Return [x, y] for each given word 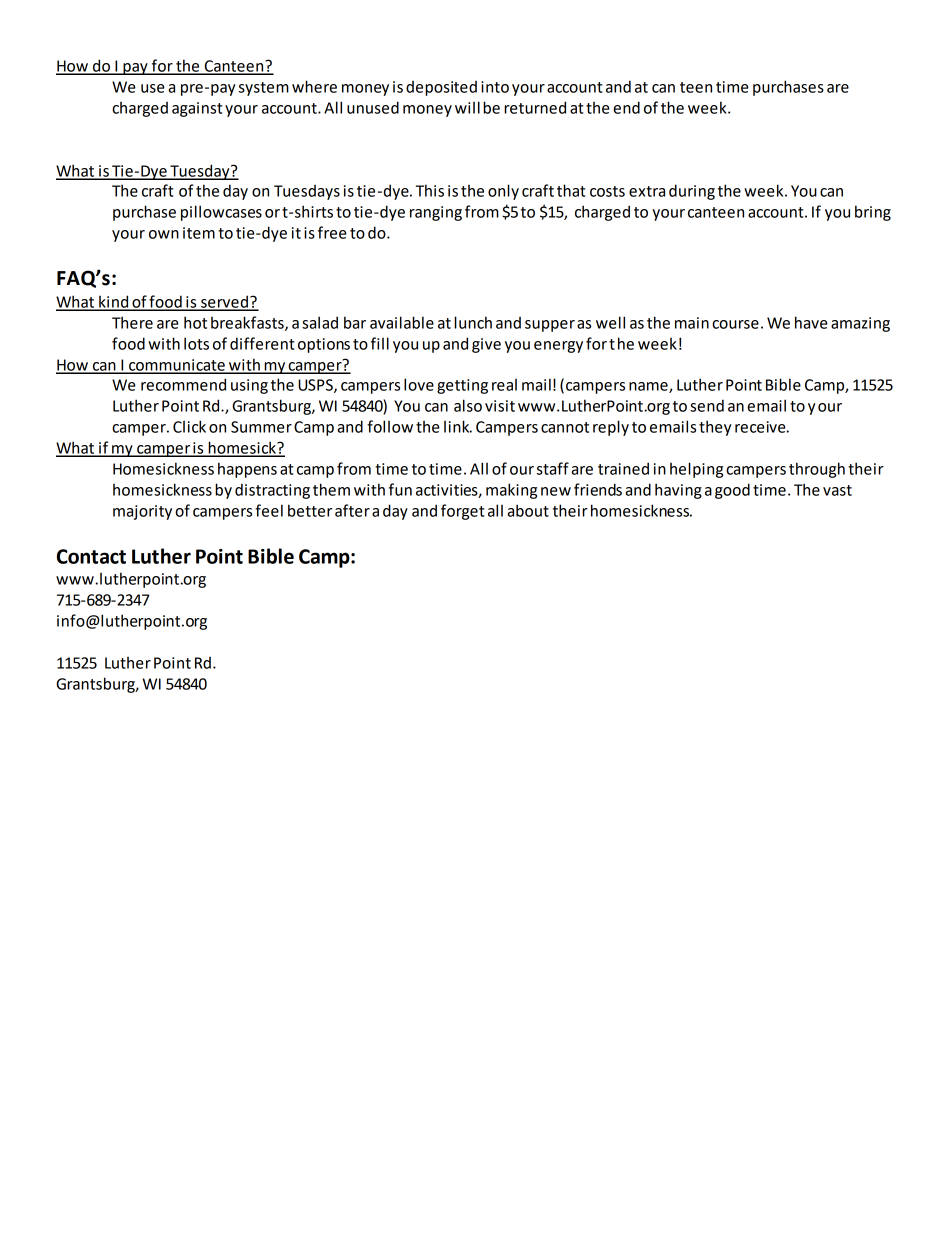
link [458, 426]
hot [195, 322]
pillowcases [221, 213]
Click [189, 426]
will [467, 107]
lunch [473, 322]
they [715, 428]
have [811, 322]
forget [463, 512]
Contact [91, 556]
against [197, 109]
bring [873, 213]
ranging [436, 213]
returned [535, 107]
